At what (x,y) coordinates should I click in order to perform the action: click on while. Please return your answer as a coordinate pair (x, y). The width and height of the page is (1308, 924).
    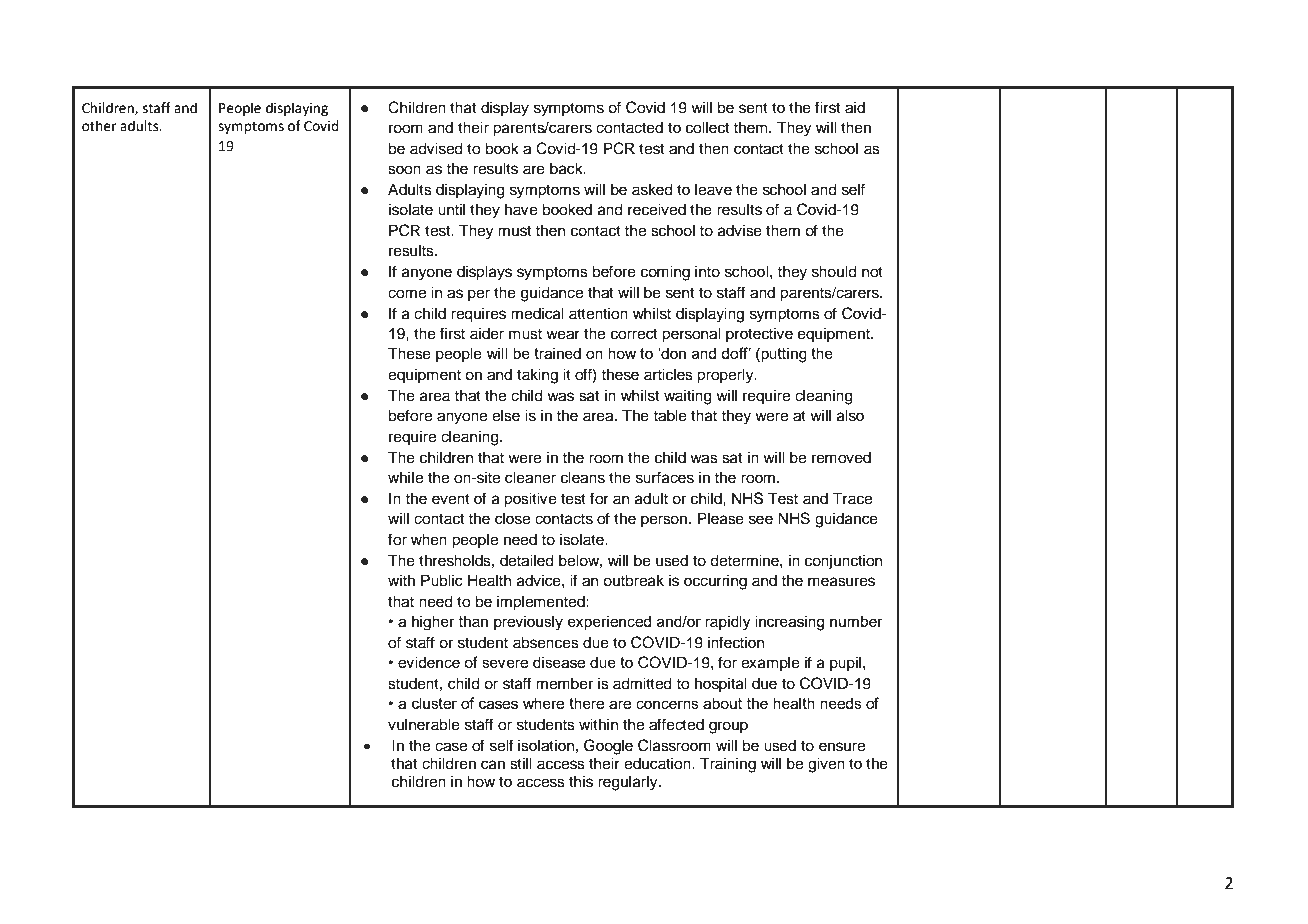
    Looking at the image, I should click on (405, 477).
